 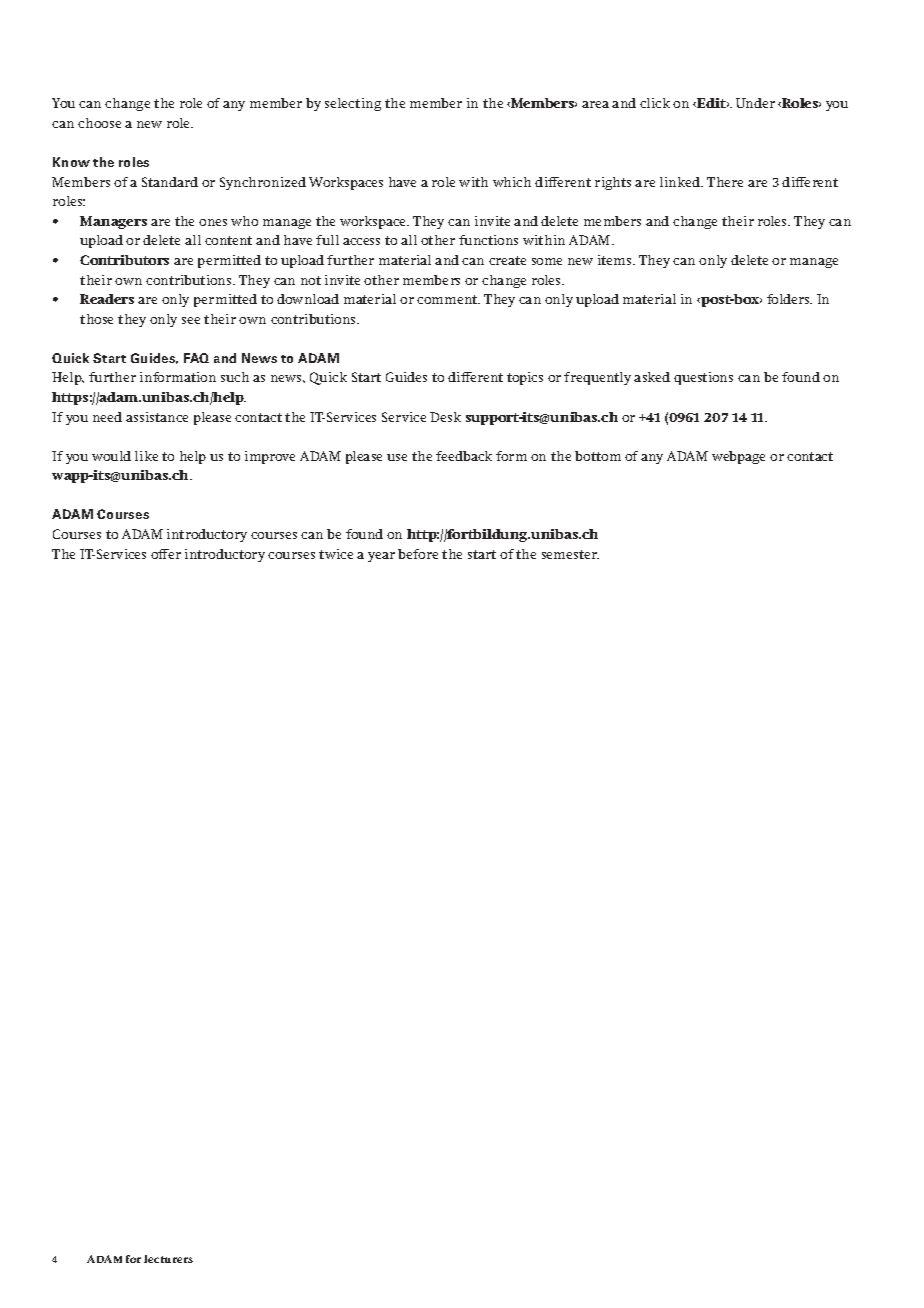 I want to click on selecting, so click(x=353, y=104).
